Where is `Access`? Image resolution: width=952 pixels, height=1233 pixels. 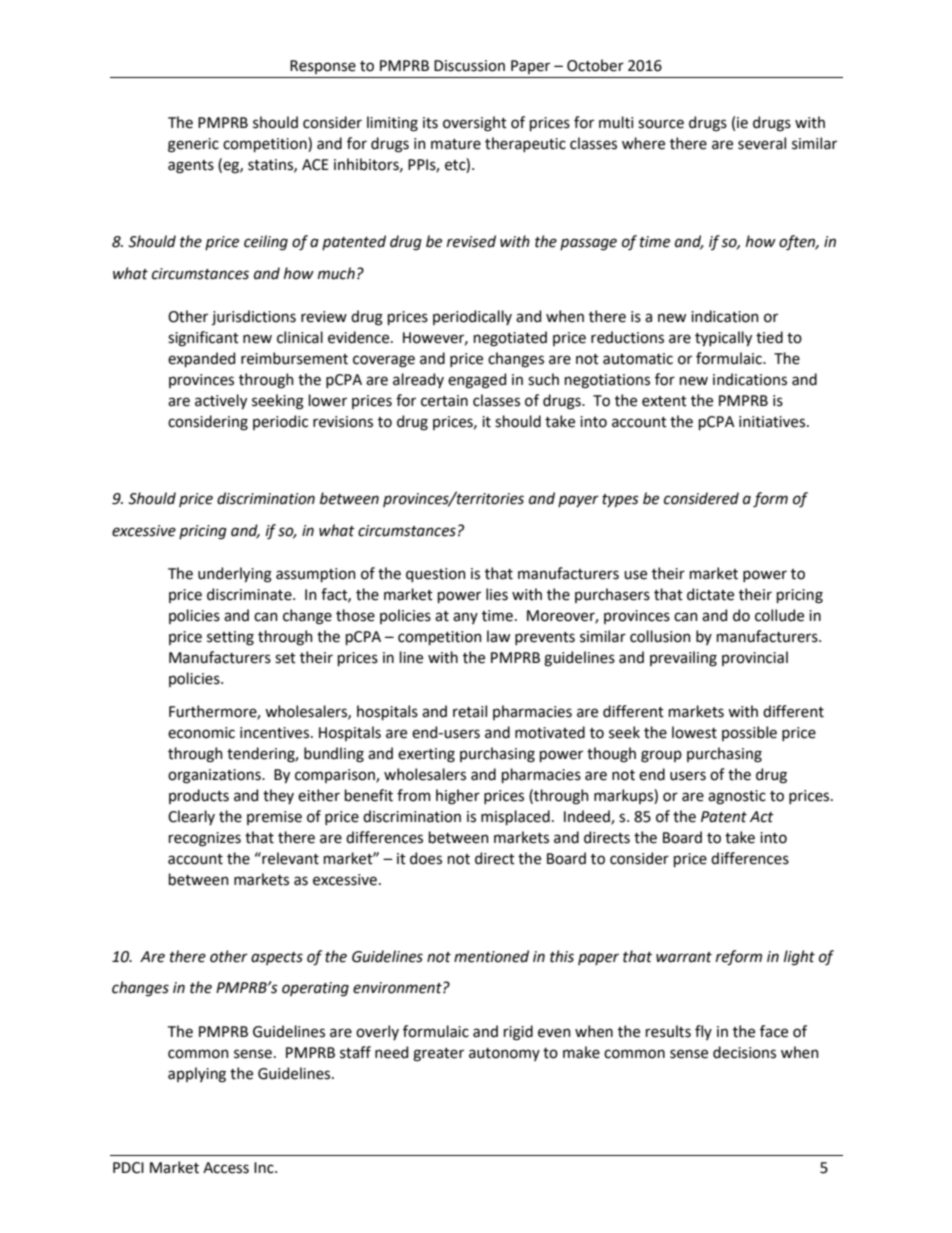
Access is located at coordinates (226, 1168).
